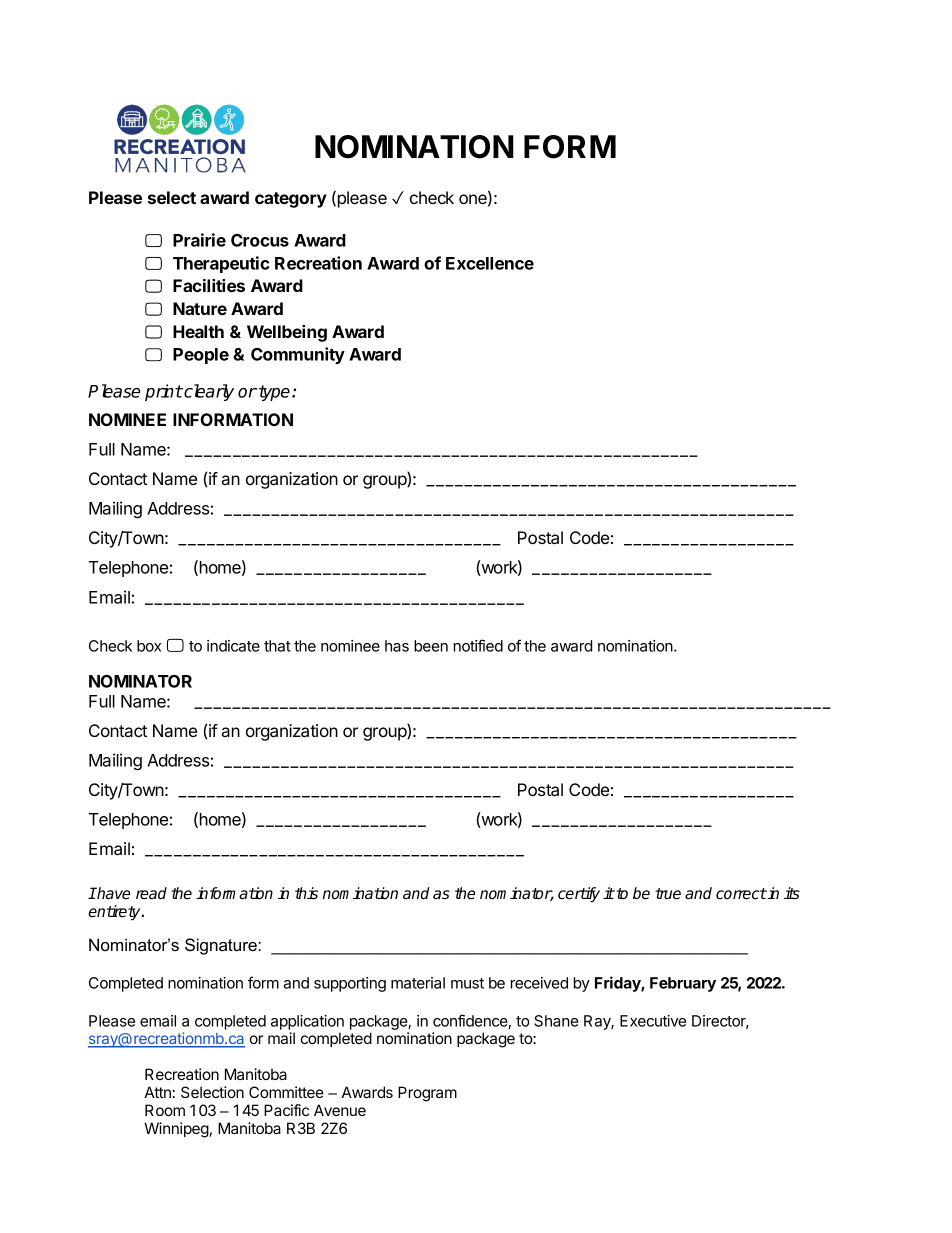 The image size is (952, 1233). I want to click on Program, so click(427, 1094).
